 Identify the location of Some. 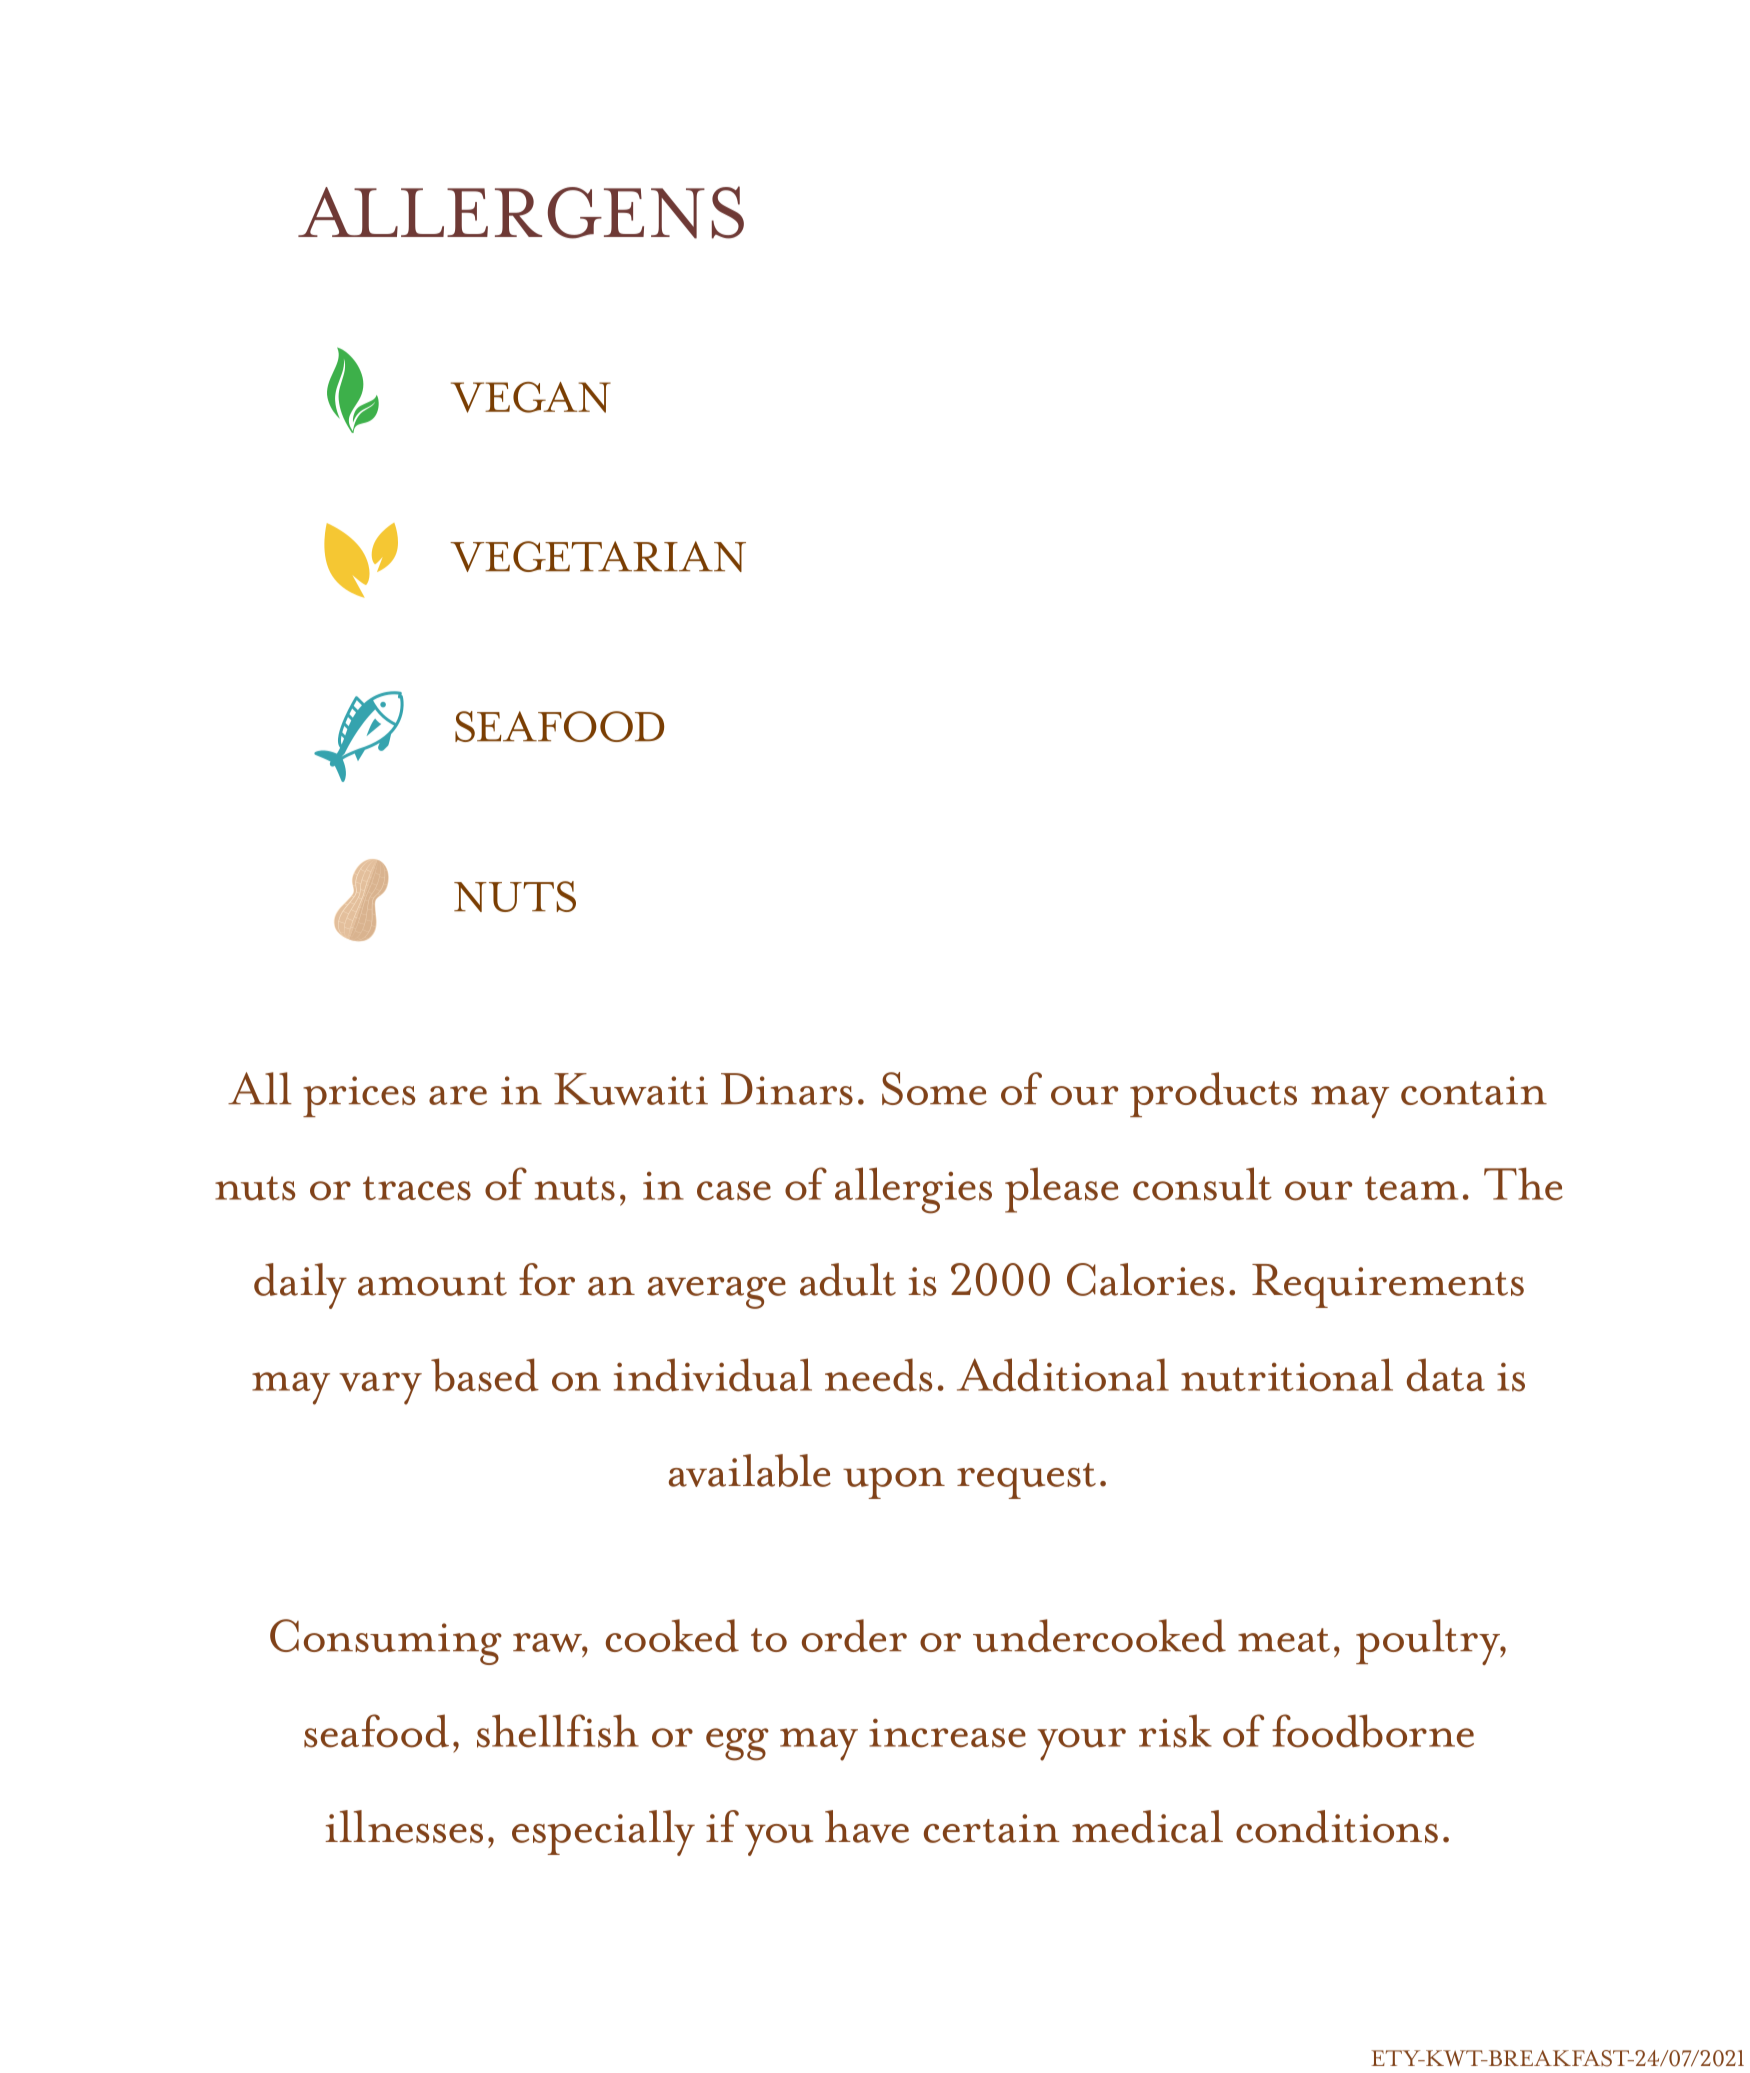
(934, 1088).
